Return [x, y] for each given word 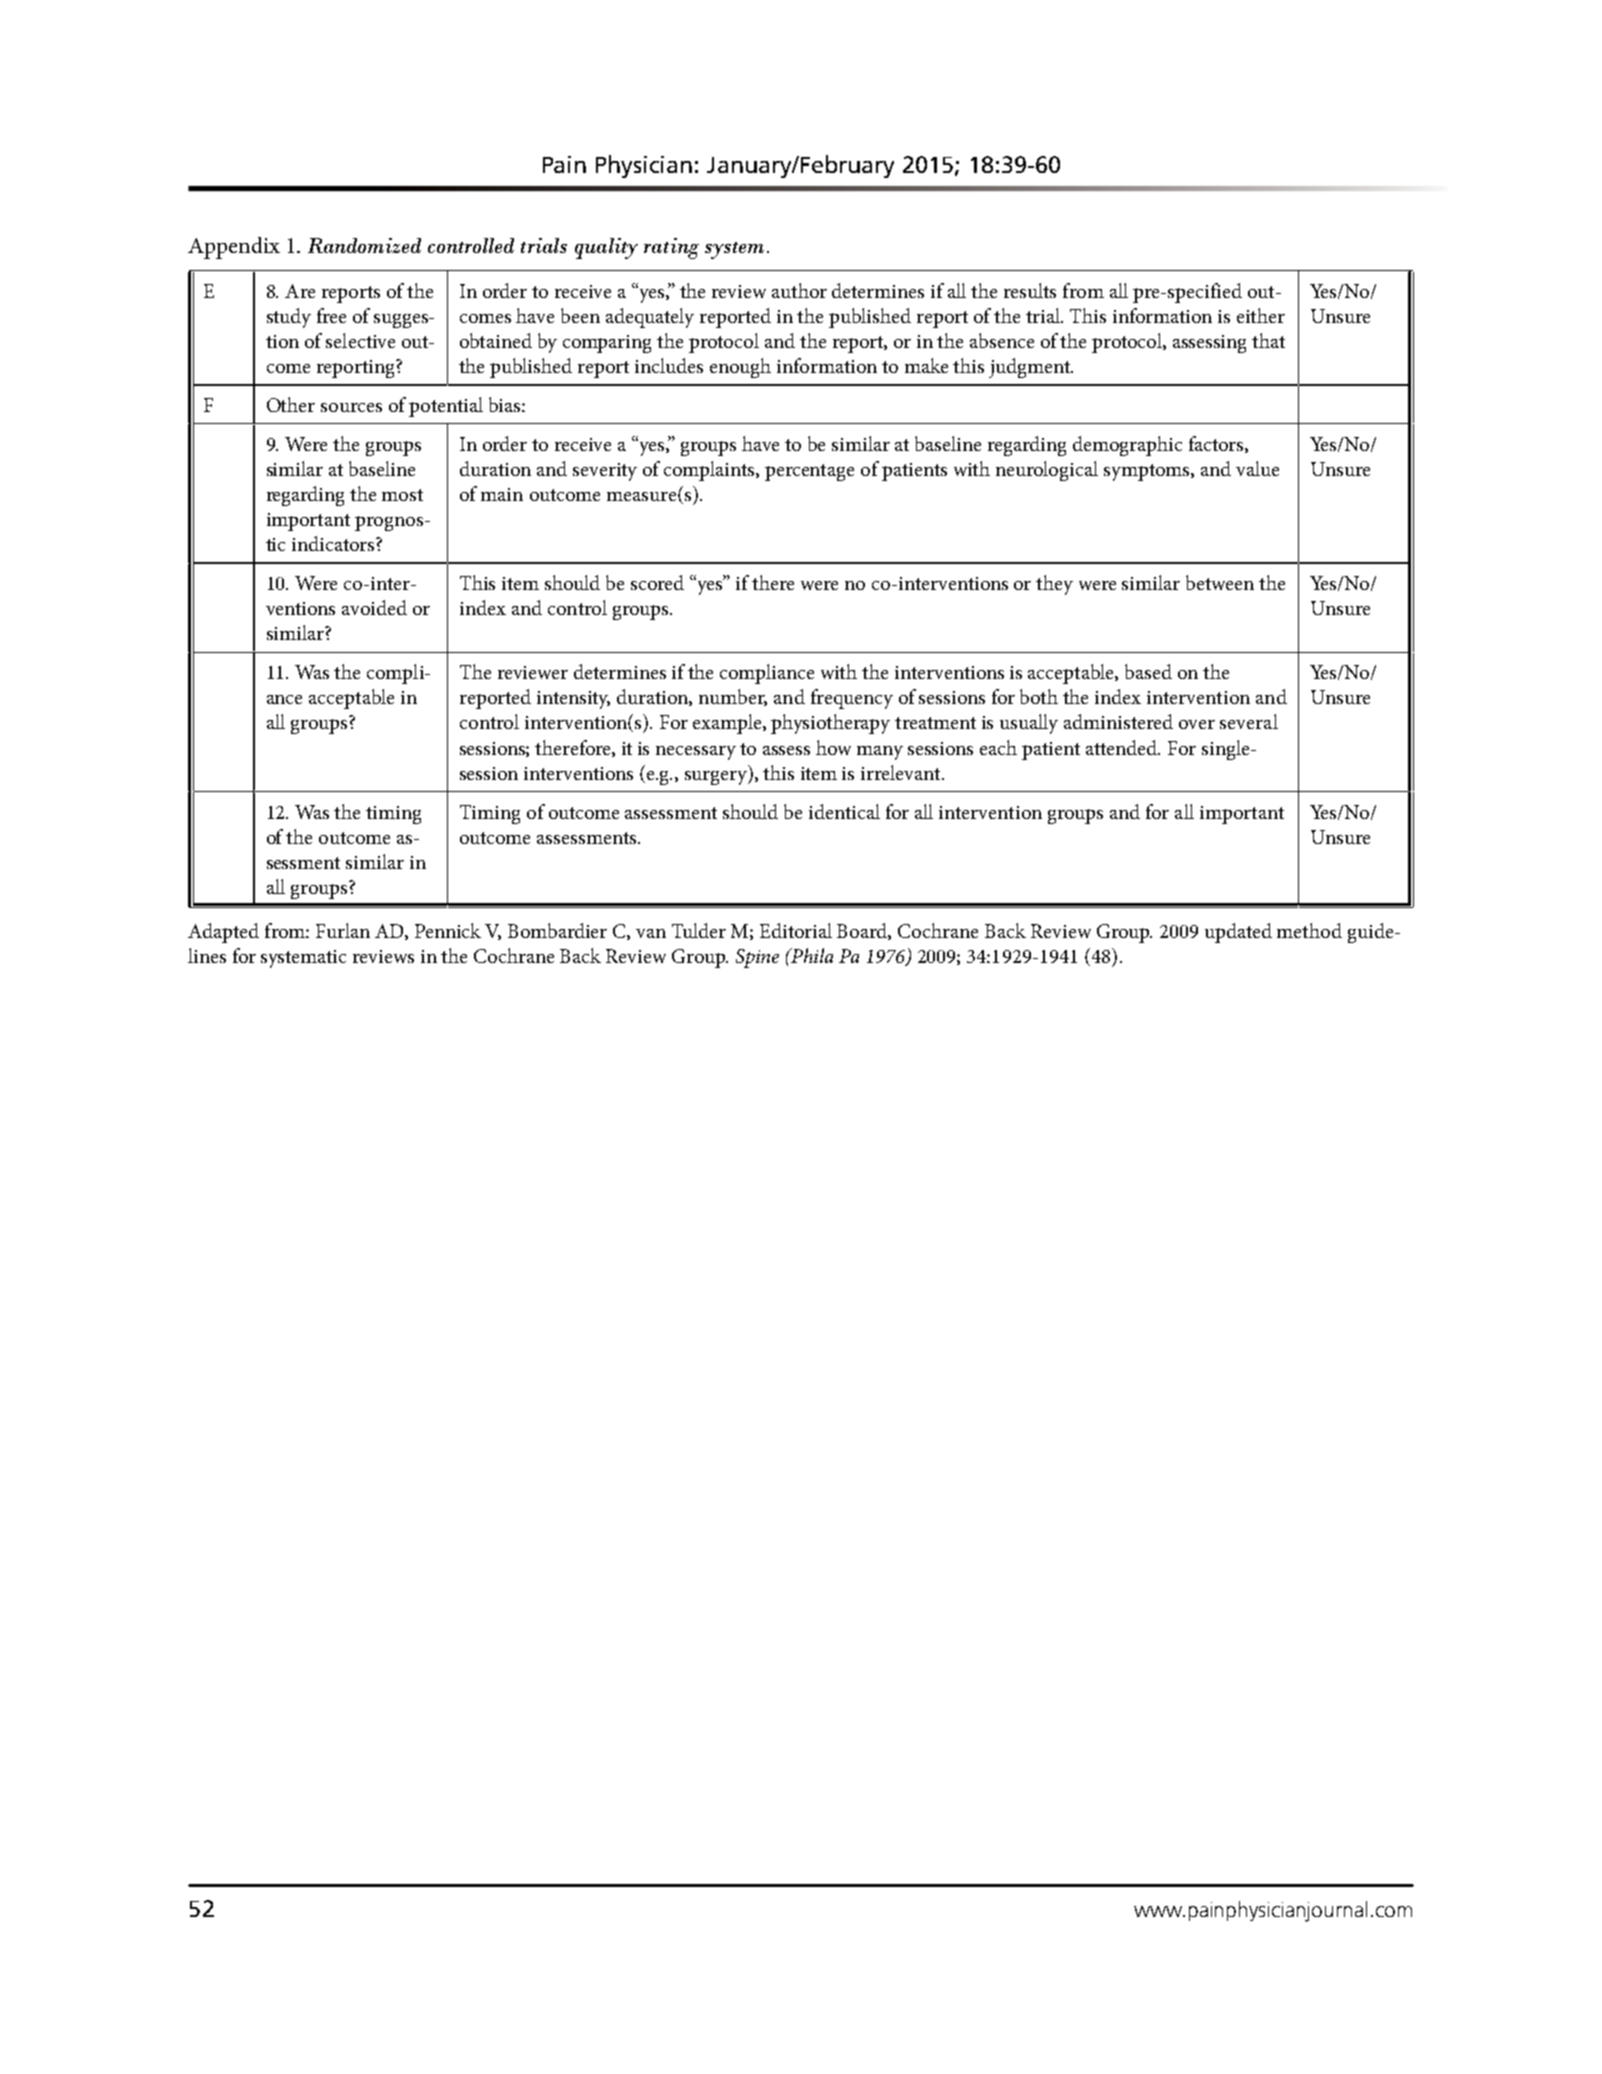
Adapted [223, 933]
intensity [573, 700]
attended [1123, 747]
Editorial [796, 930]
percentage [809, 472]
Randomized [364, 245]
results [1030, 290]
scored [657, 582]
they [1054, 585]
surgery [717, 778]
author [799, 290]
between [1220, 582]
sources [351, 407]
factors [1217, 444]
